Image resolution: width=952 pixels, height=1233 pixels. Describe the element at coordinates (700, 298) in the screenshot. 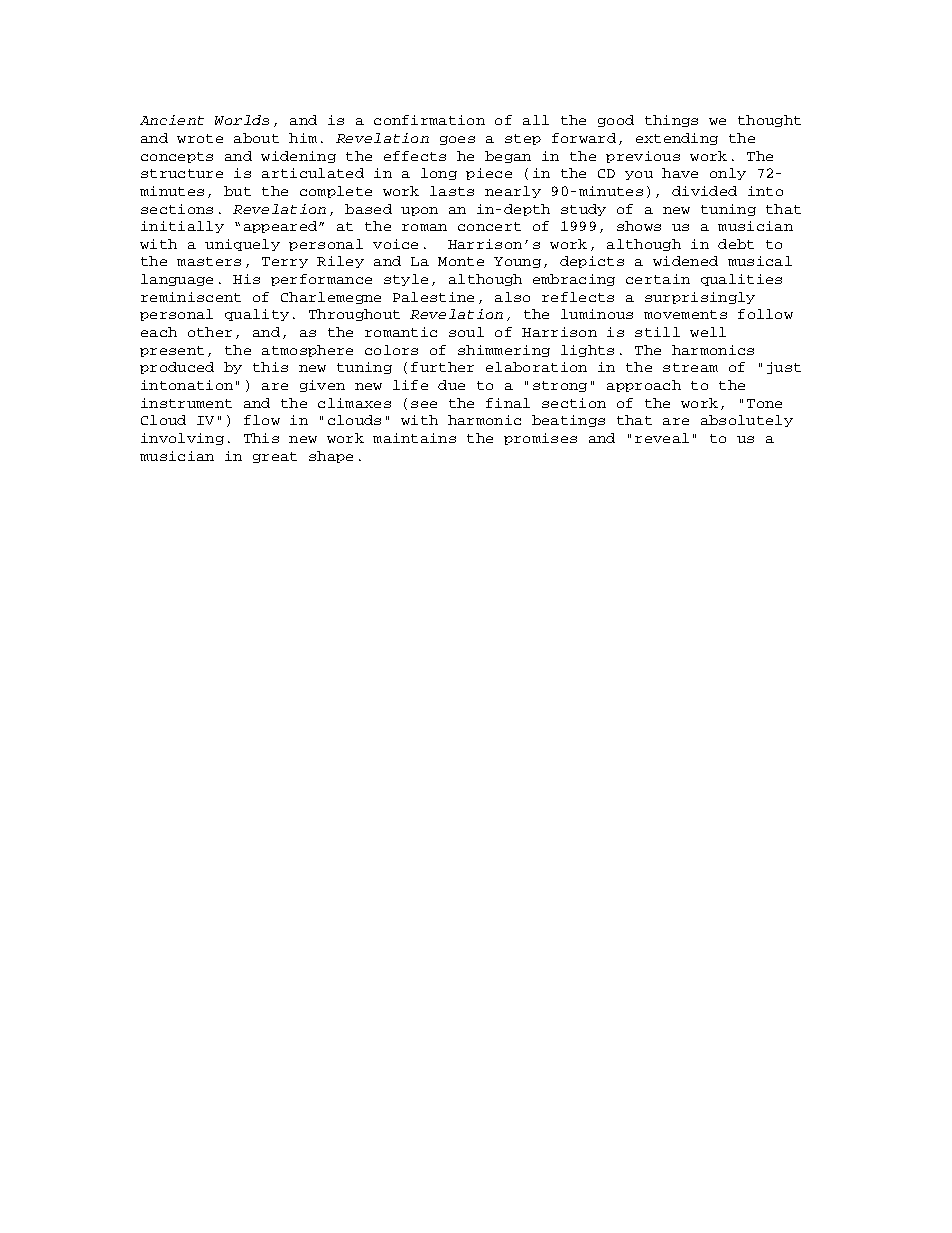

I see `surprisingly` at that location.
